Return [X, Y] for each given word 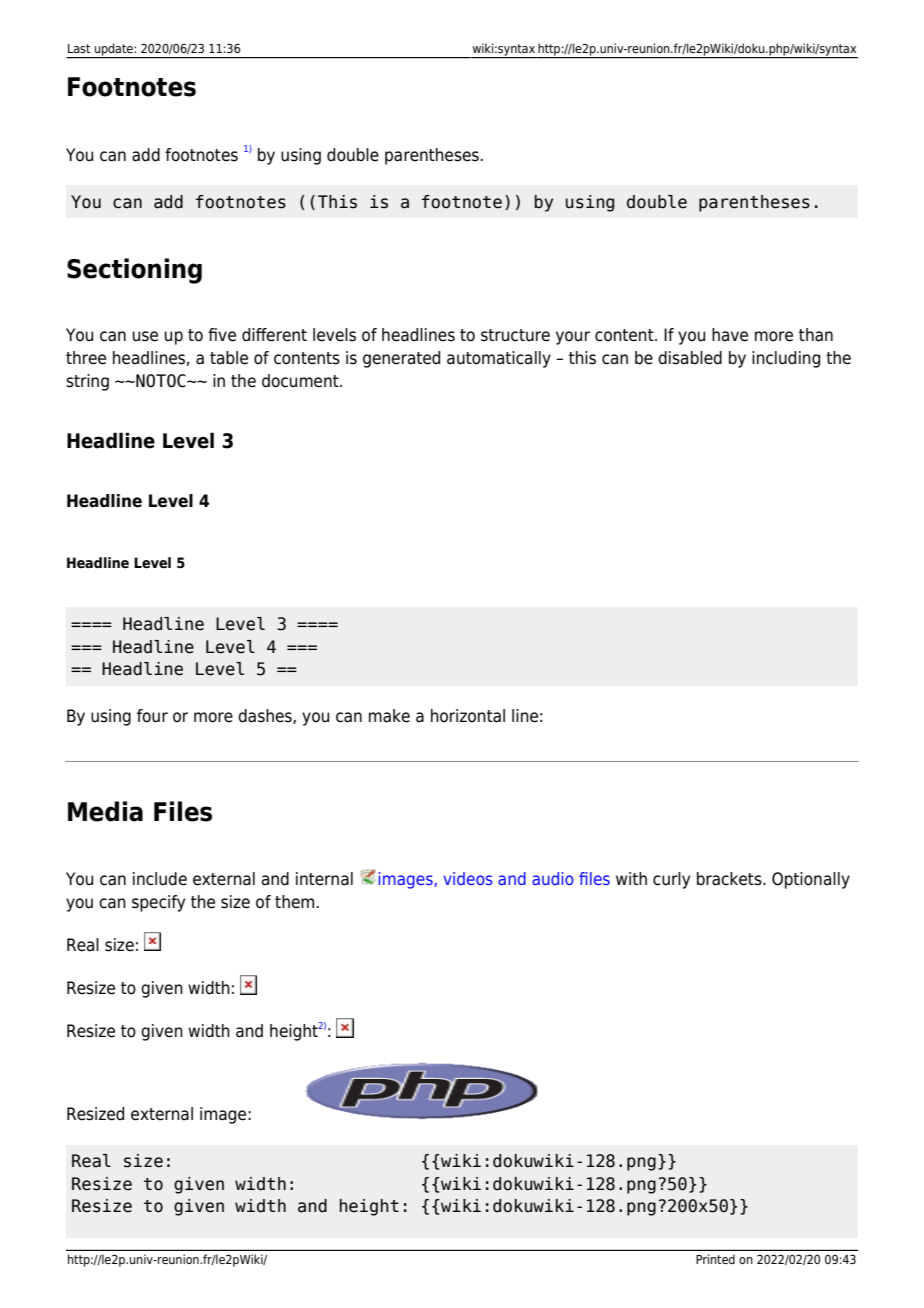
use [145, 336]
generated [401, 359]
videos [468, 878]
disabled [690, 358]
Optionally [811, 880]
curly [671, 880]
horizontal [468, 716]
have [730, 335]
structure [515, 335]
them [294, 902]
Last [79, 48]
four [152, 716]
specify [158, 903]
